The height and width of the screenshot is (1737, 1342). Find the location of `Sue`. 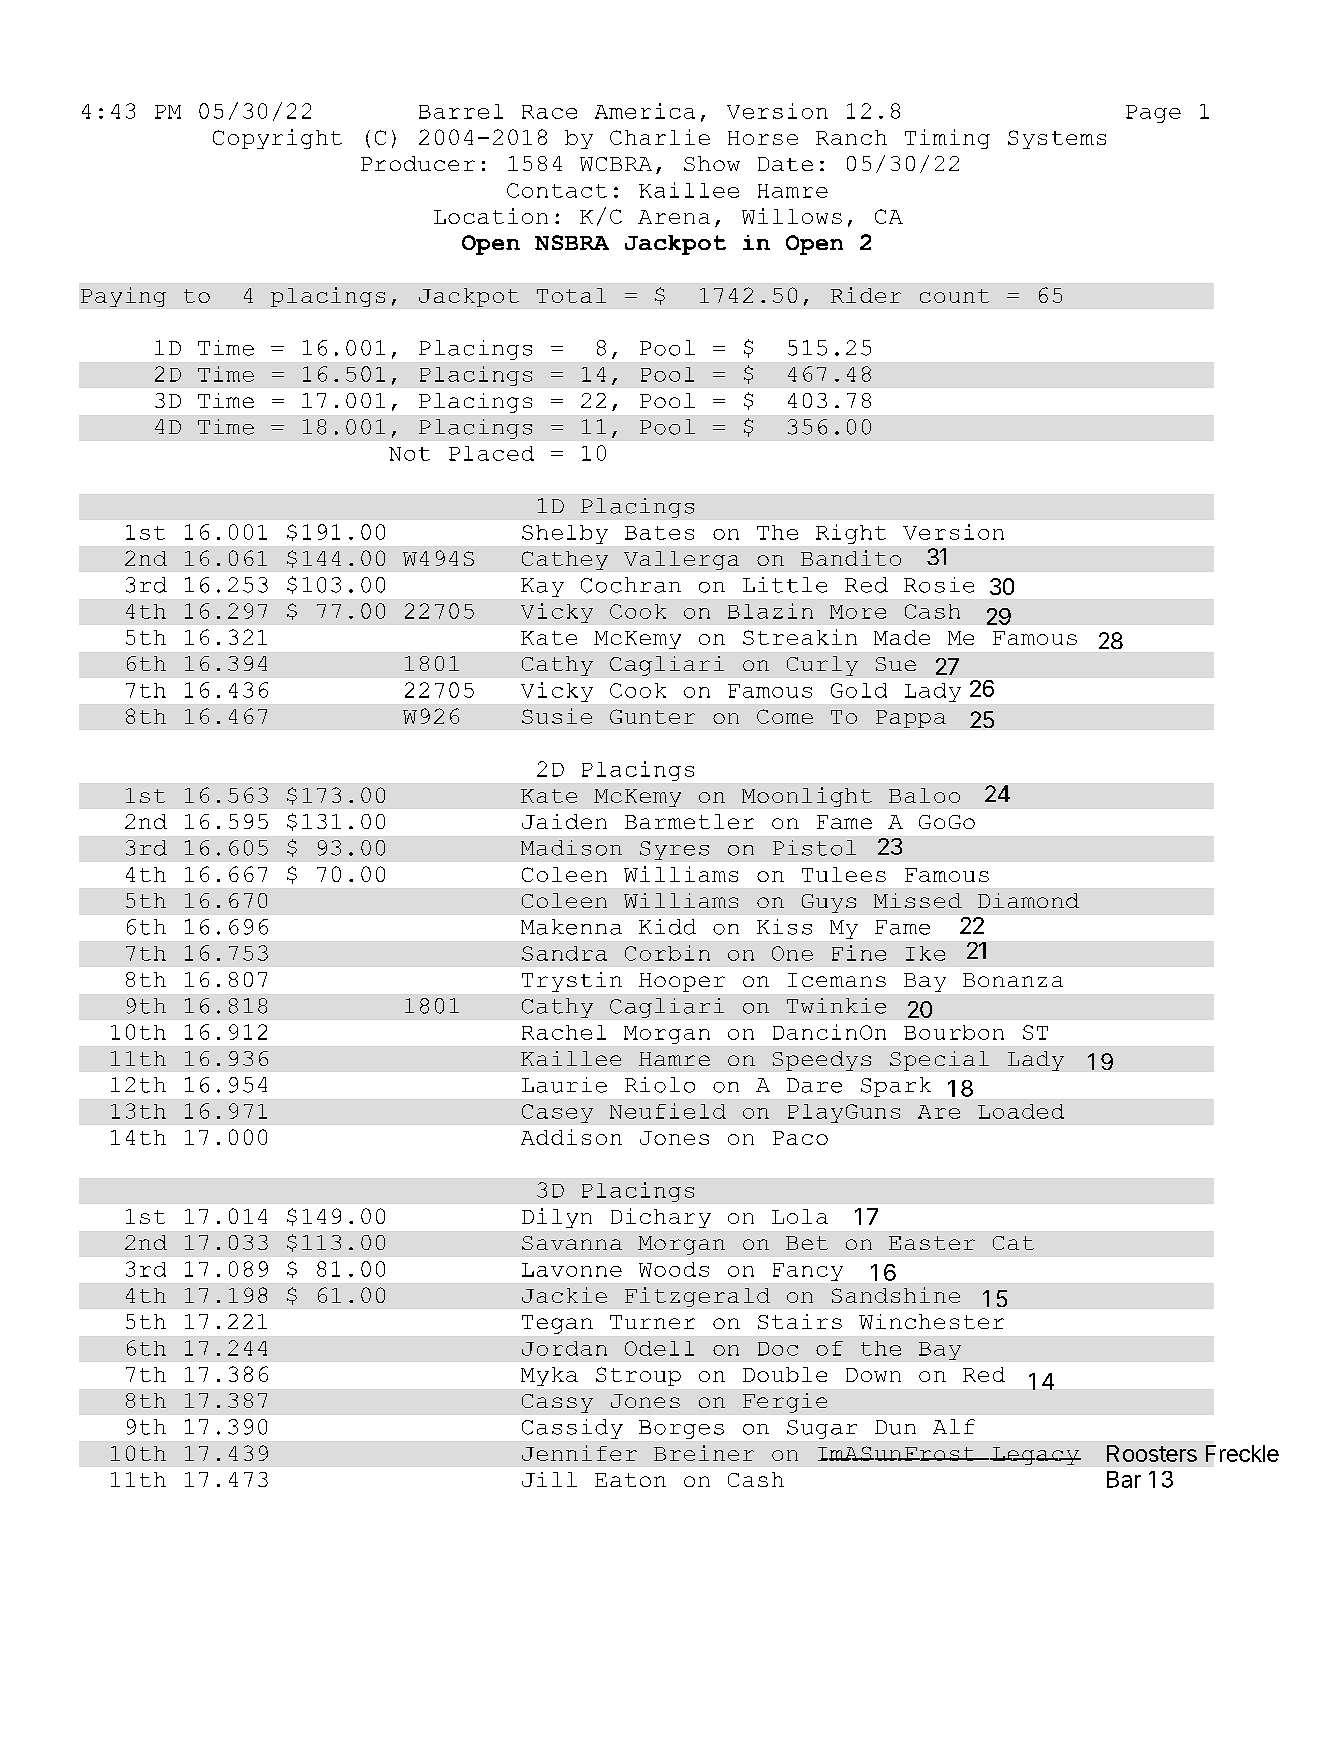

Sue is located at coordinates (896, 664).
